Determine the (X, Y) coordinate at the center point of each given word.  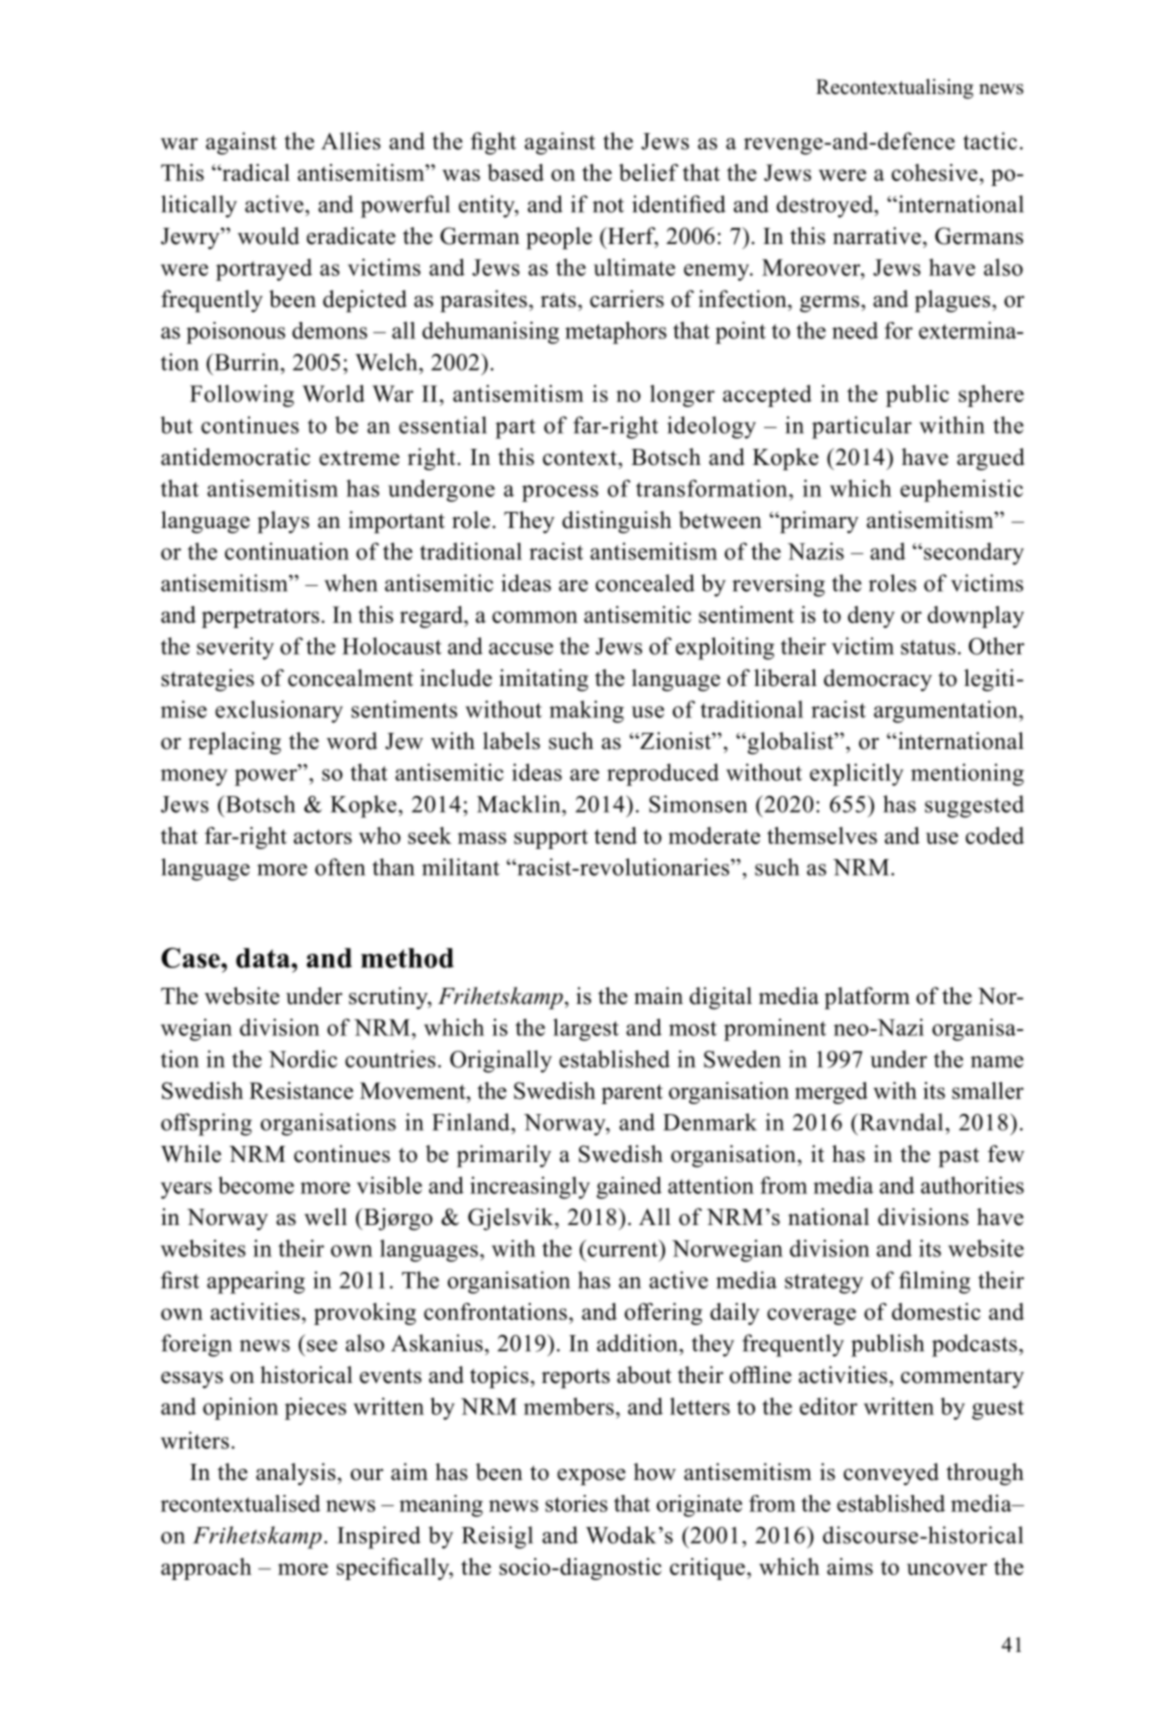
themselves (822, 835)
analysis (296, 1474)
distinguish (617, 522)
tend (615, 835)
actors (323, 836)
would (268, 236)
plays (283, 522)
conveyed (891, 1474)
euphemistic (961, 490)
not (608, 205)
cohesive (935, 172)
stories (576, 1503)
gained (629, 1187)
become (256, 1185)
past (958, 1157)
